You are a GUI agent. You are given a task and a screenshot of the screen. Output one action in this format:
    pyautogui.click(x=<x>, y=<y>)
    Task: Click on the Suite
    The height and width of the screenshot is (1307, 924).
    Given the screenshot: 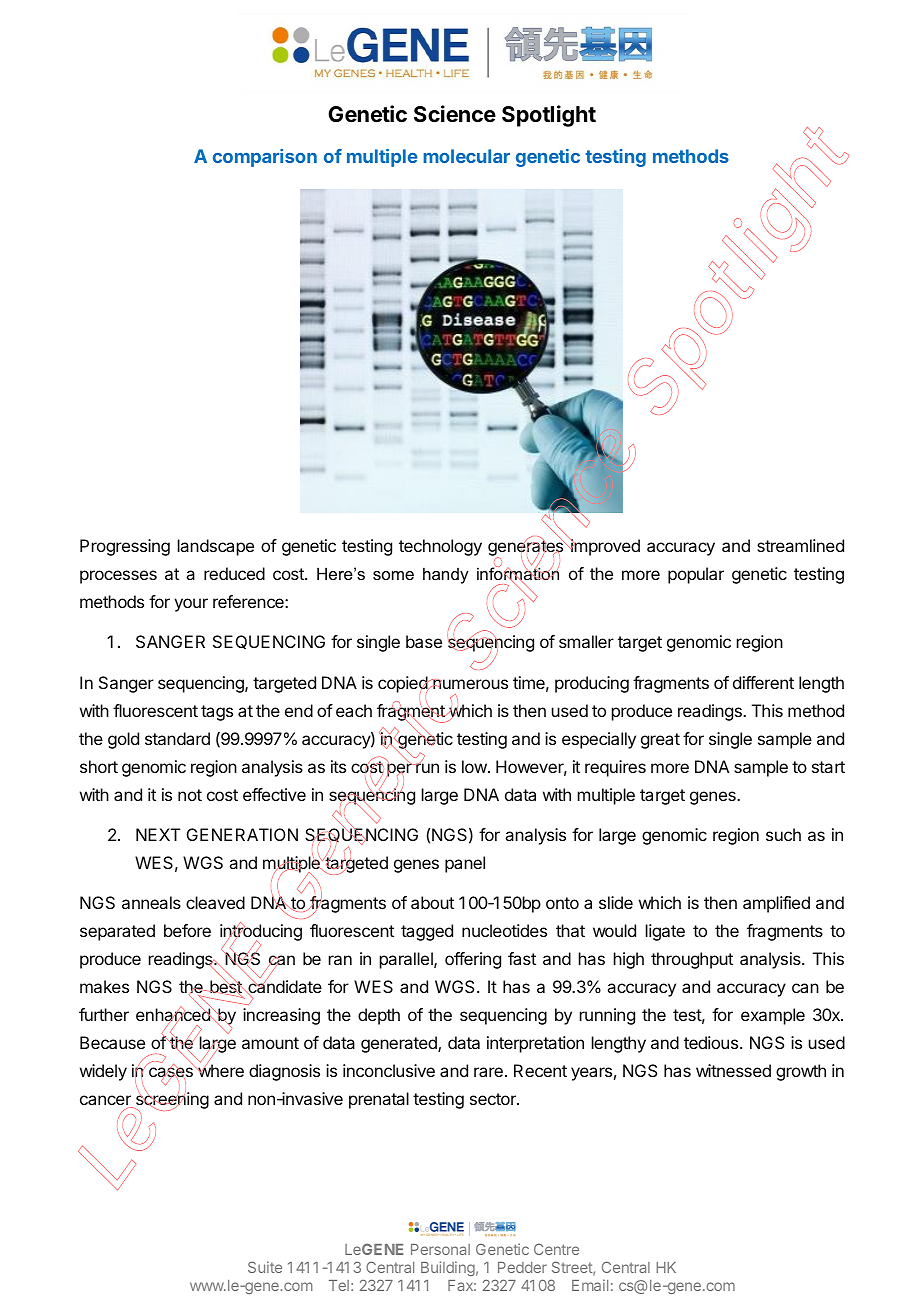 What is the action you would take?
    pyautogui.click(x=265, y=1267)
